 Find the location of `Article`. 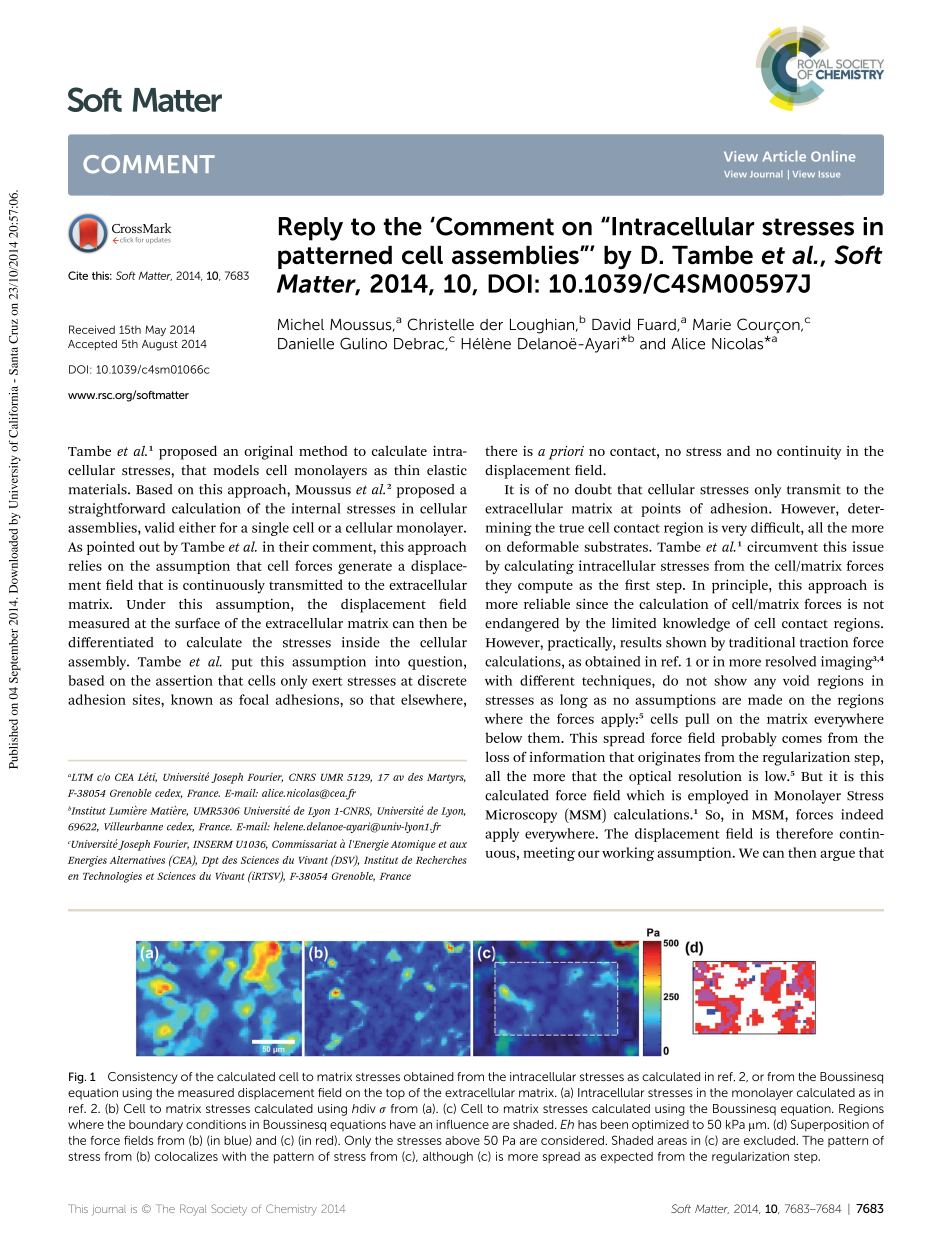

Article is located at coordinates (784, 156).
